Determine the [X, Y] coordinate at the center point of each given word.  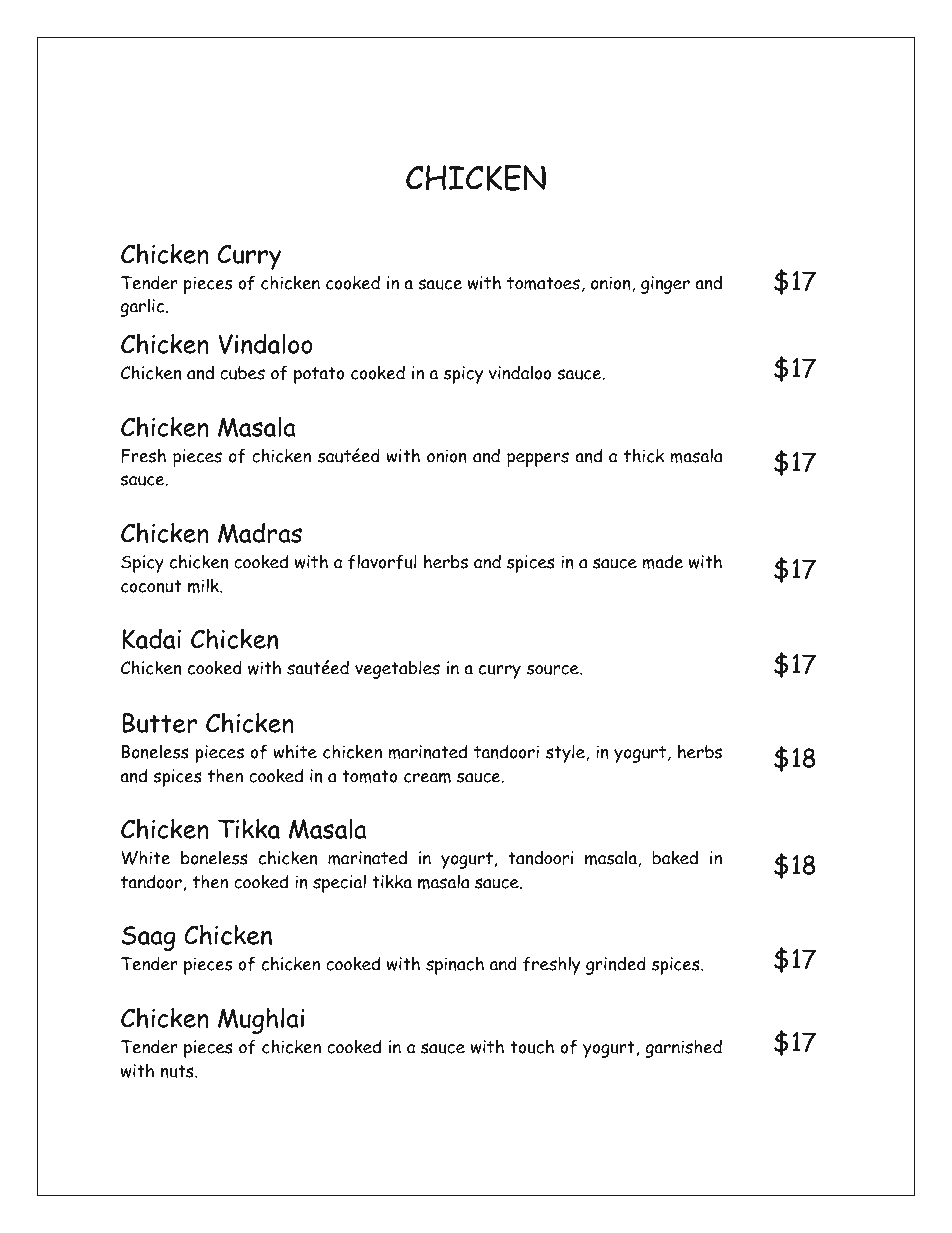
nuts [178, 1071]
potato [319, 375]
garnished [683, 1048]
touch [532, 1046]
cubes [242, 373]
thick [644, 455]
